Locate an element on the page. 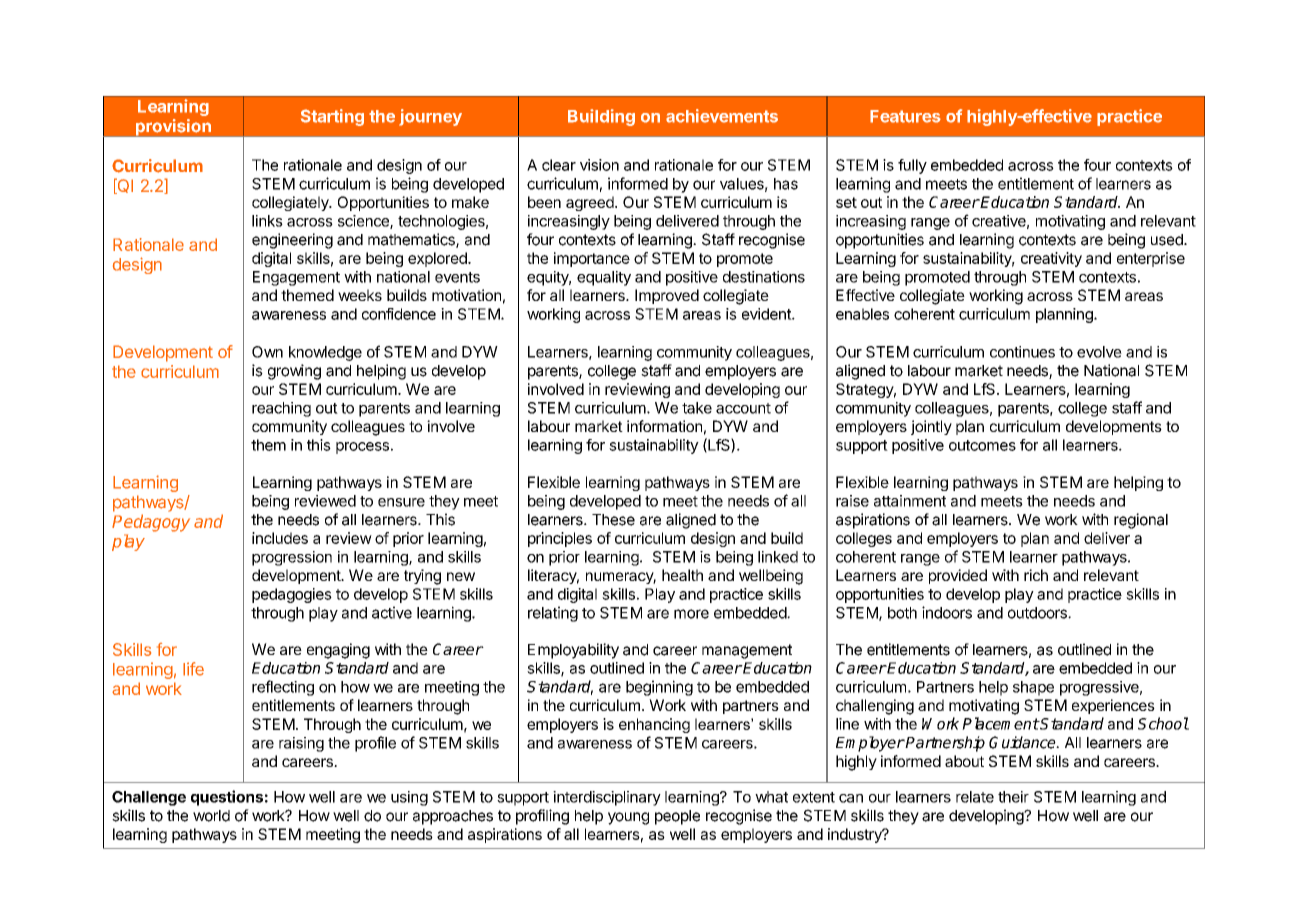  interdisciplinary is located at coordinates (607, 798).
